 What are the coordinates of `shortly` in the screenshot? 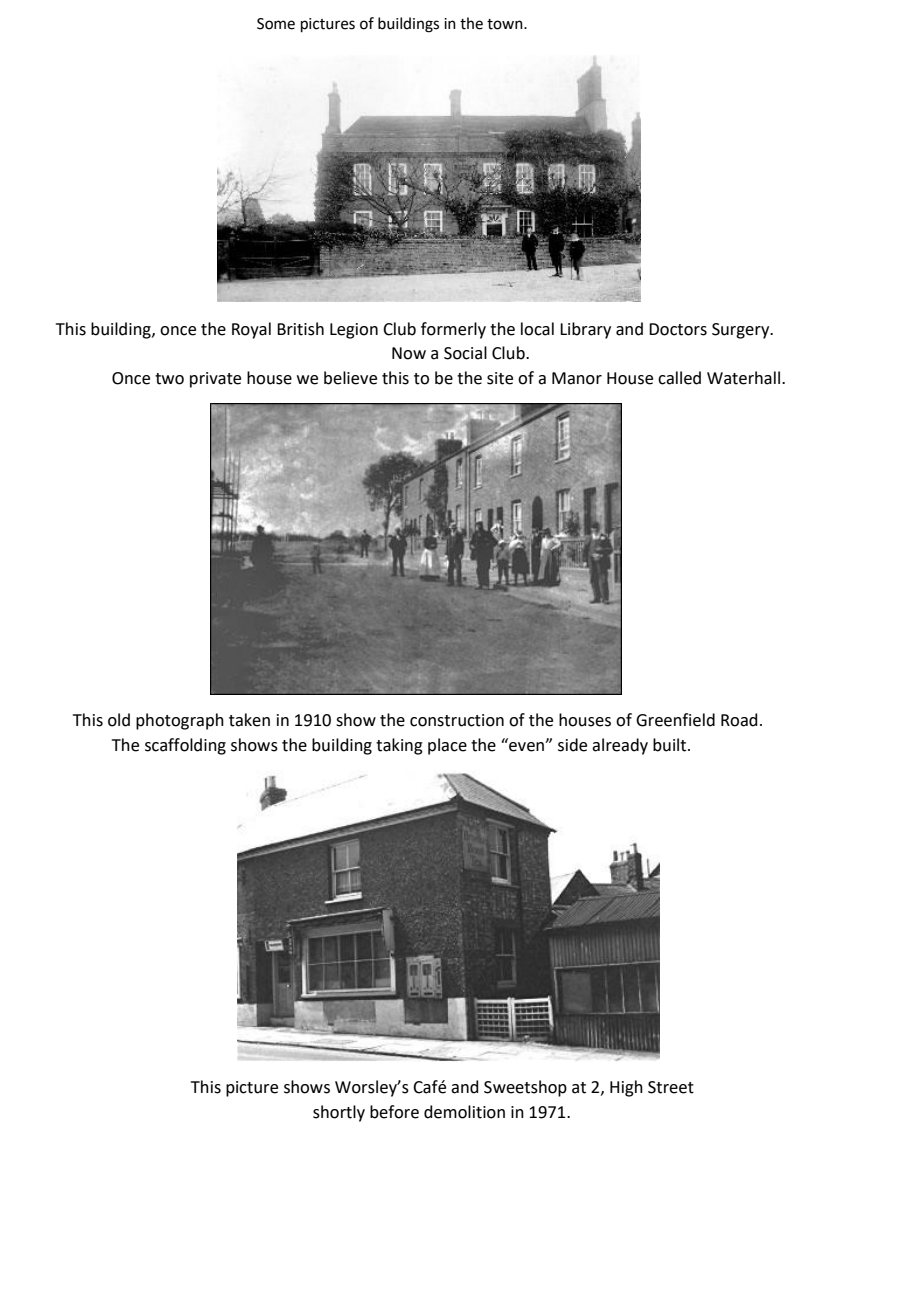 It's located at (339, 1113).
